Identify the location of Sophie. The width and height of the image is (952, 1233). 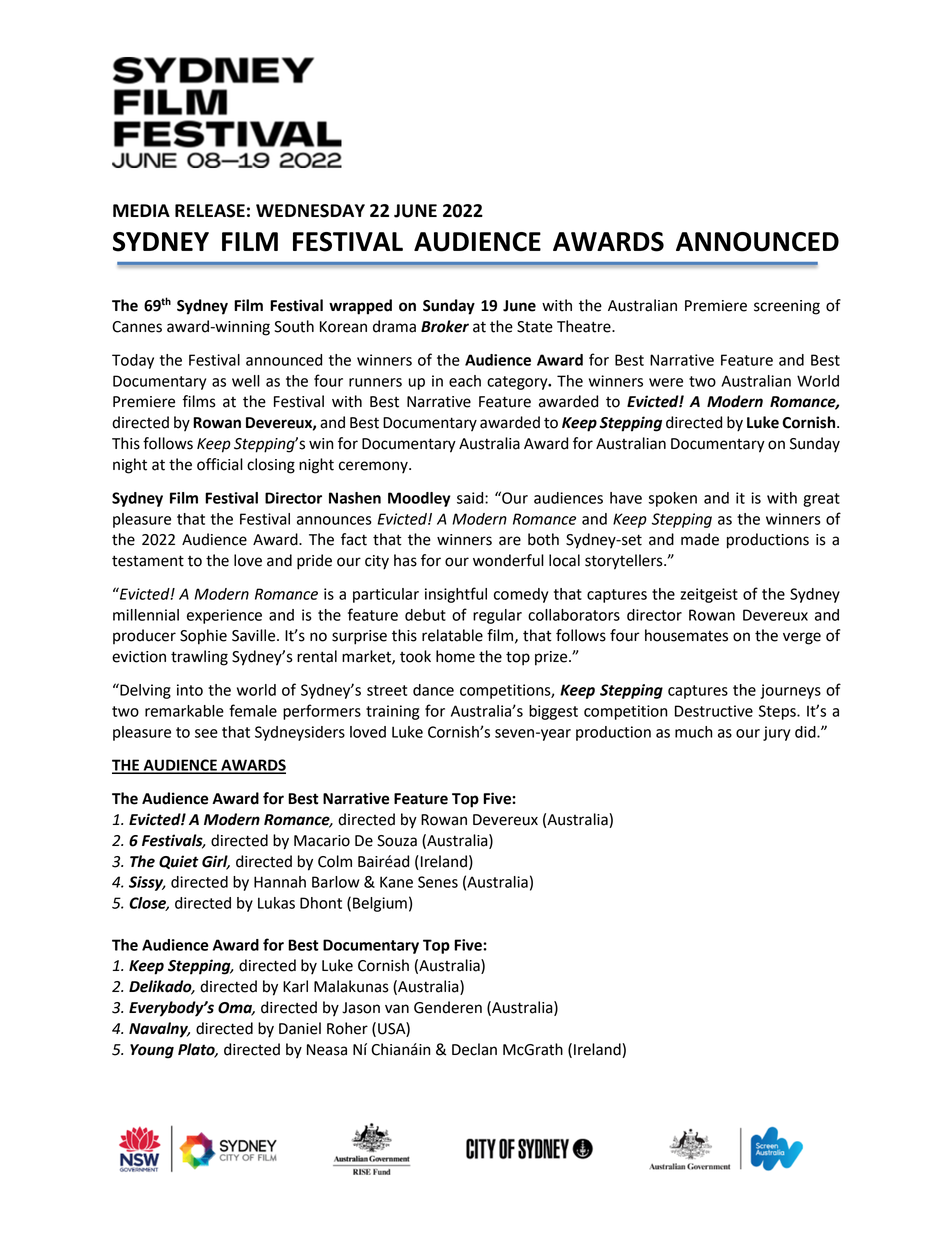
(203, 637).
